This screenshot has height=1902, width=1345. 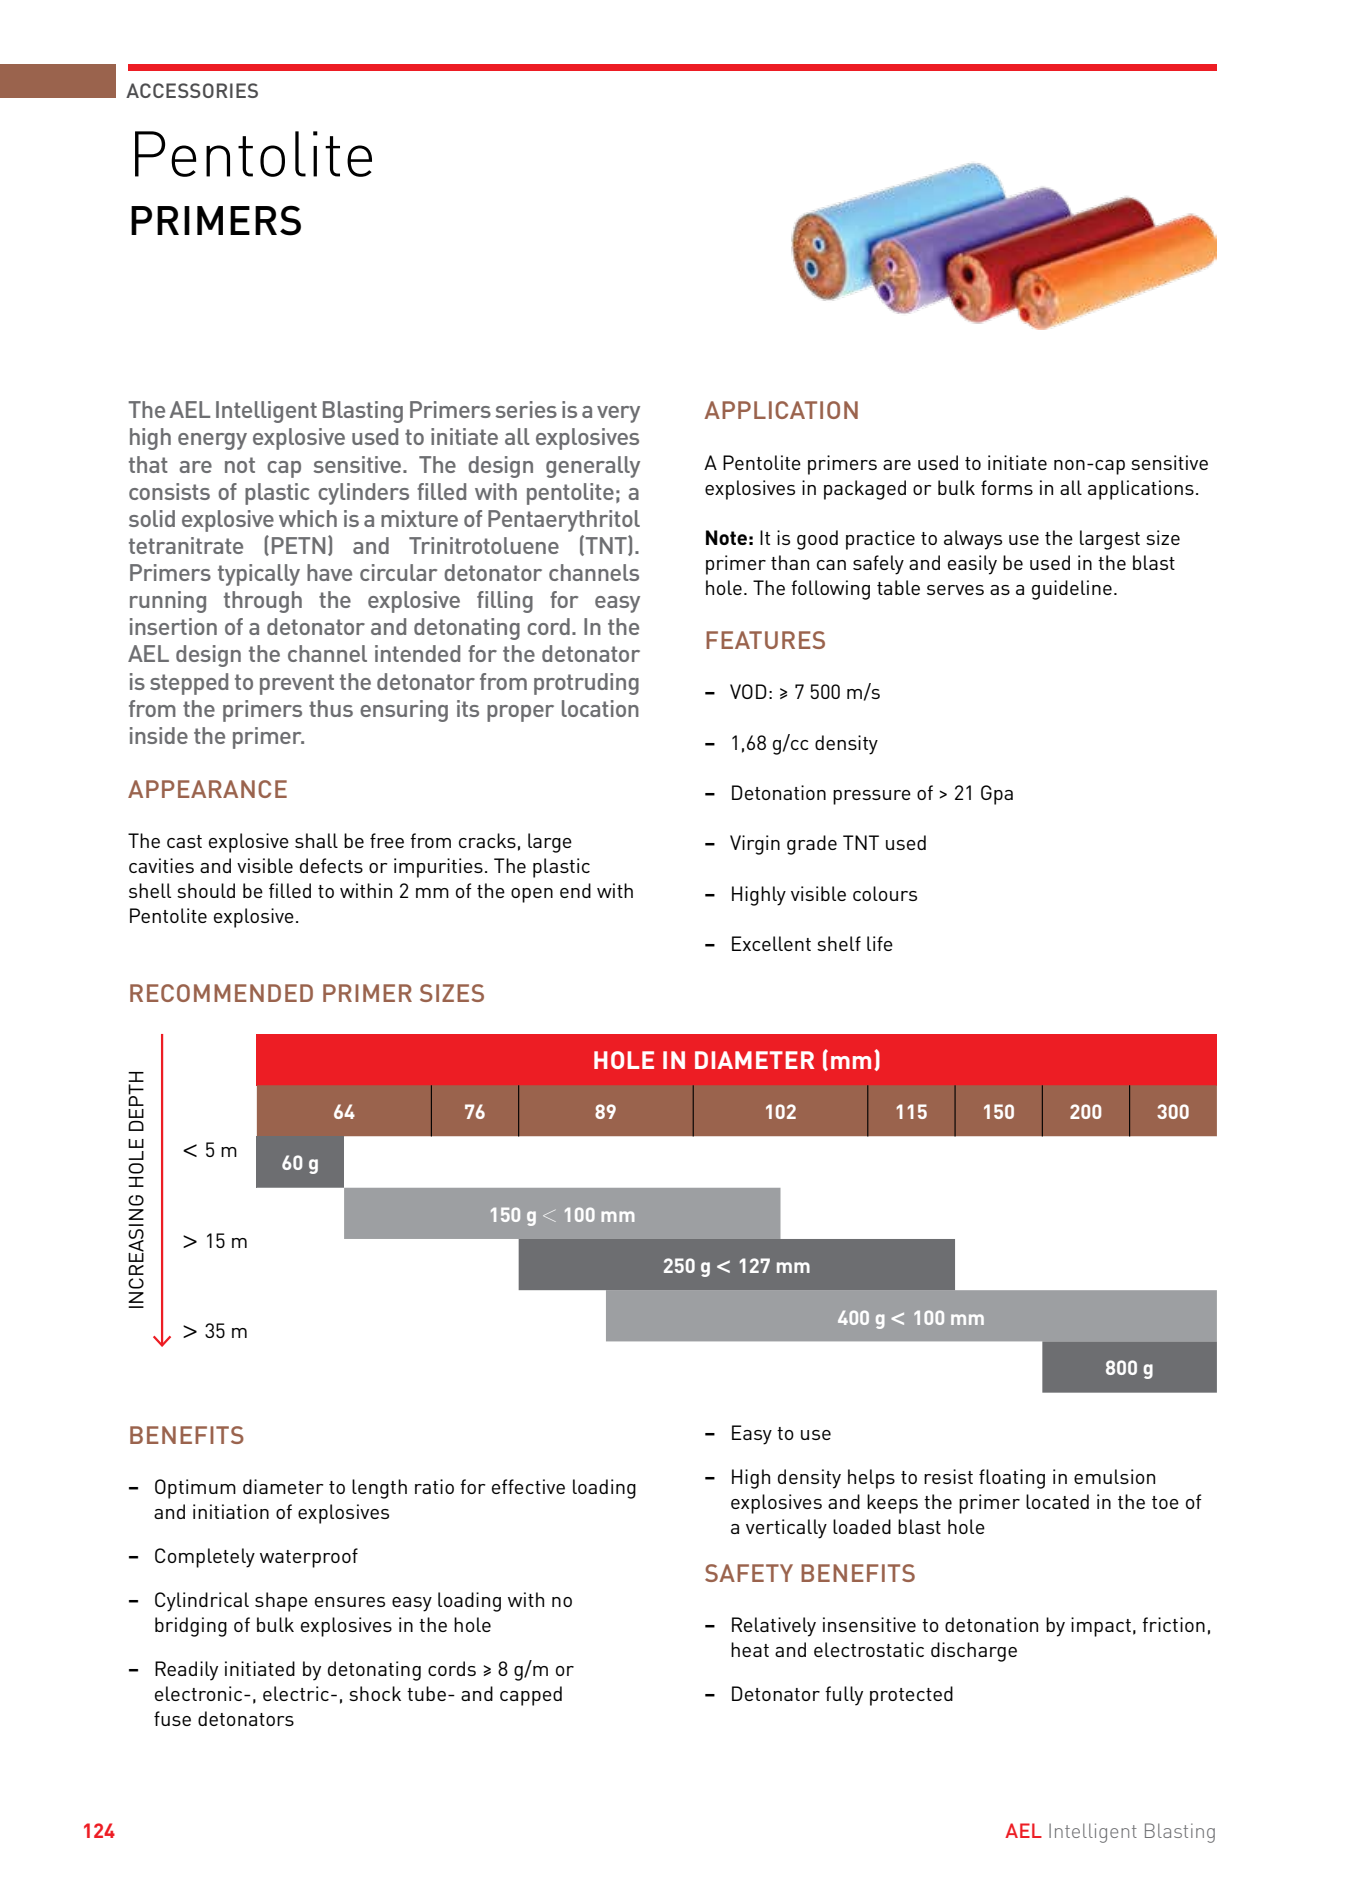 What do you see at coordinates (296, 1693) in the screenshot?
I see `electric` at bounding box center [296, 1693].
